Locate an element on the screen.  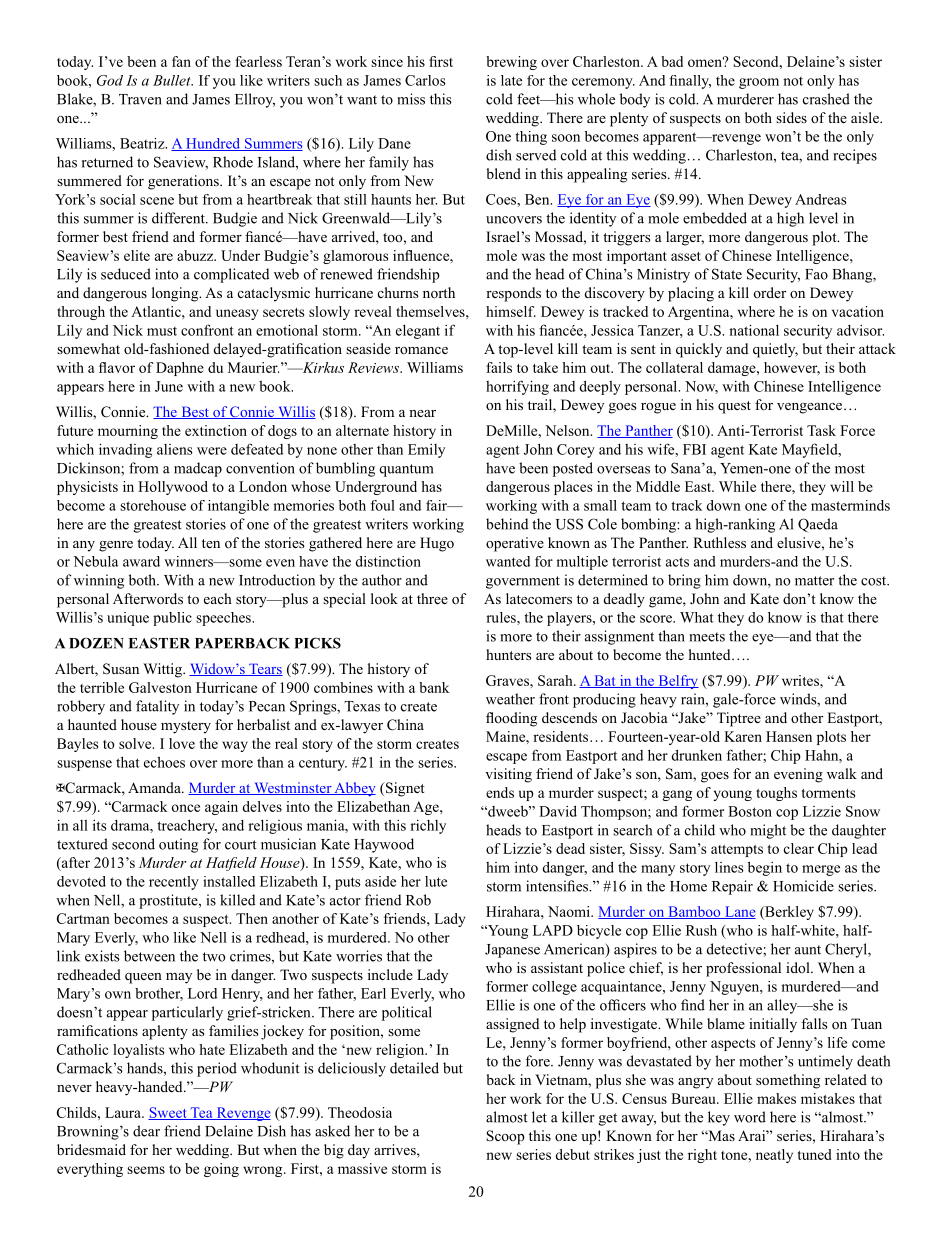
matter is located at coordinates (814, 581).
